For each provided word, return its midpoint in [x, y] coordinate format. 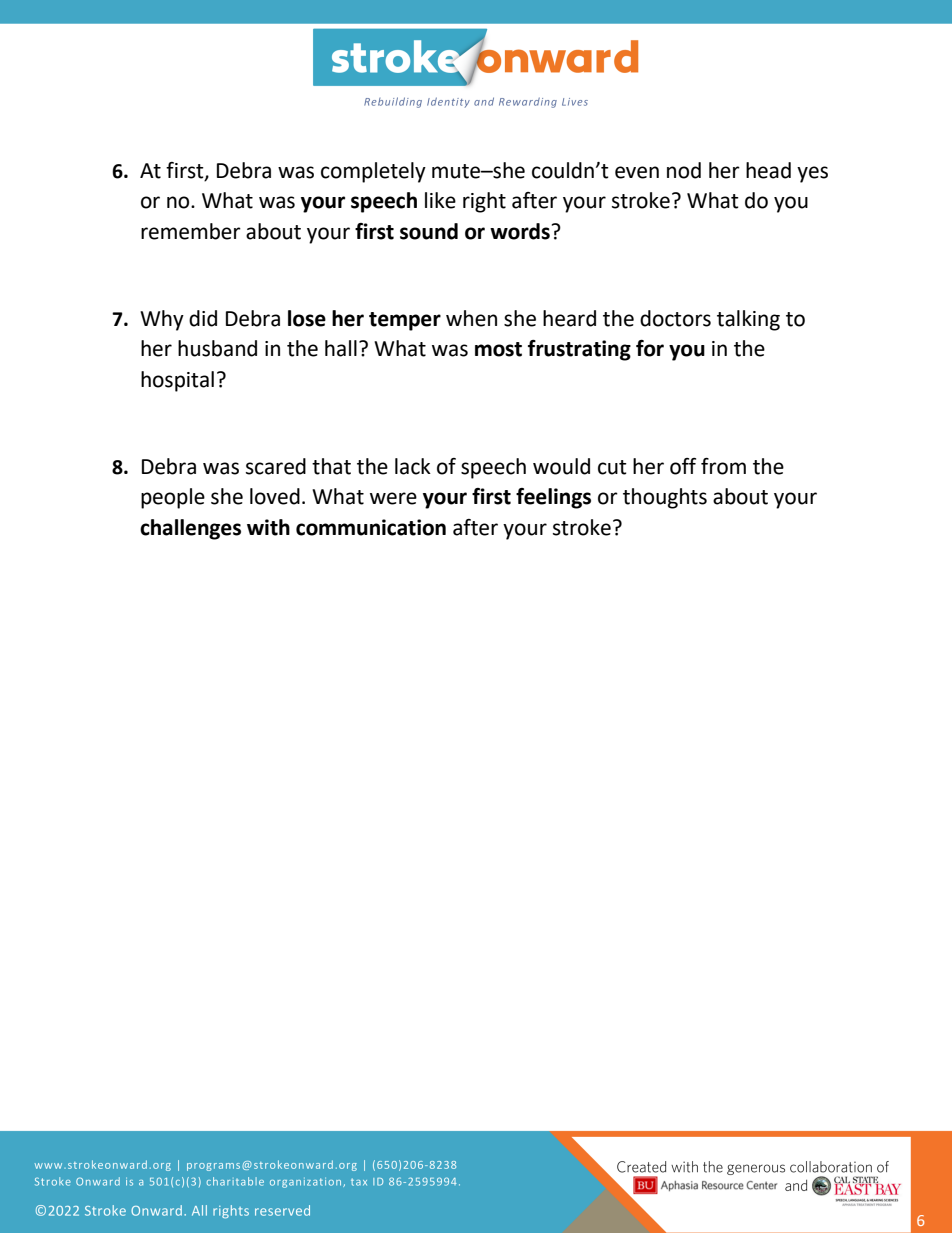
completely [373, 172]
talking [748, 320]
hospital [177, 381]
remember [191, 231]
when [471, 318]
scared [276, 466]
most [498, 349]
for [650, 348]
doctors [675, 318]
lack [413, 466]
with [268, 527]
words [520, 231]
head [768, 170]
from [723, 466]
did [203, 318]
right [484, 202]
